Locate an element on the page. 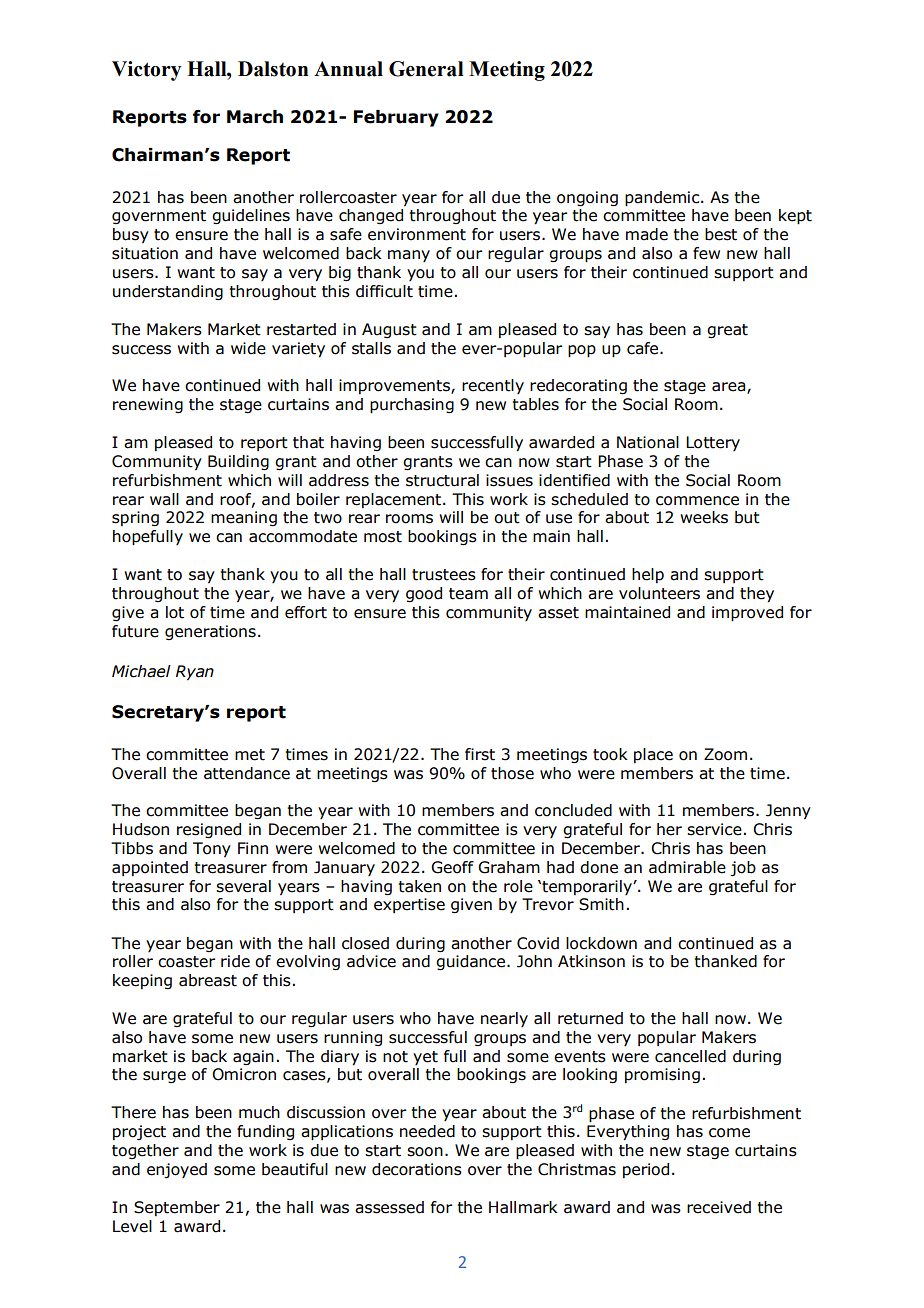 The height and width of the document is (1308, 924). guidance is located at coordinates (470, 962).
